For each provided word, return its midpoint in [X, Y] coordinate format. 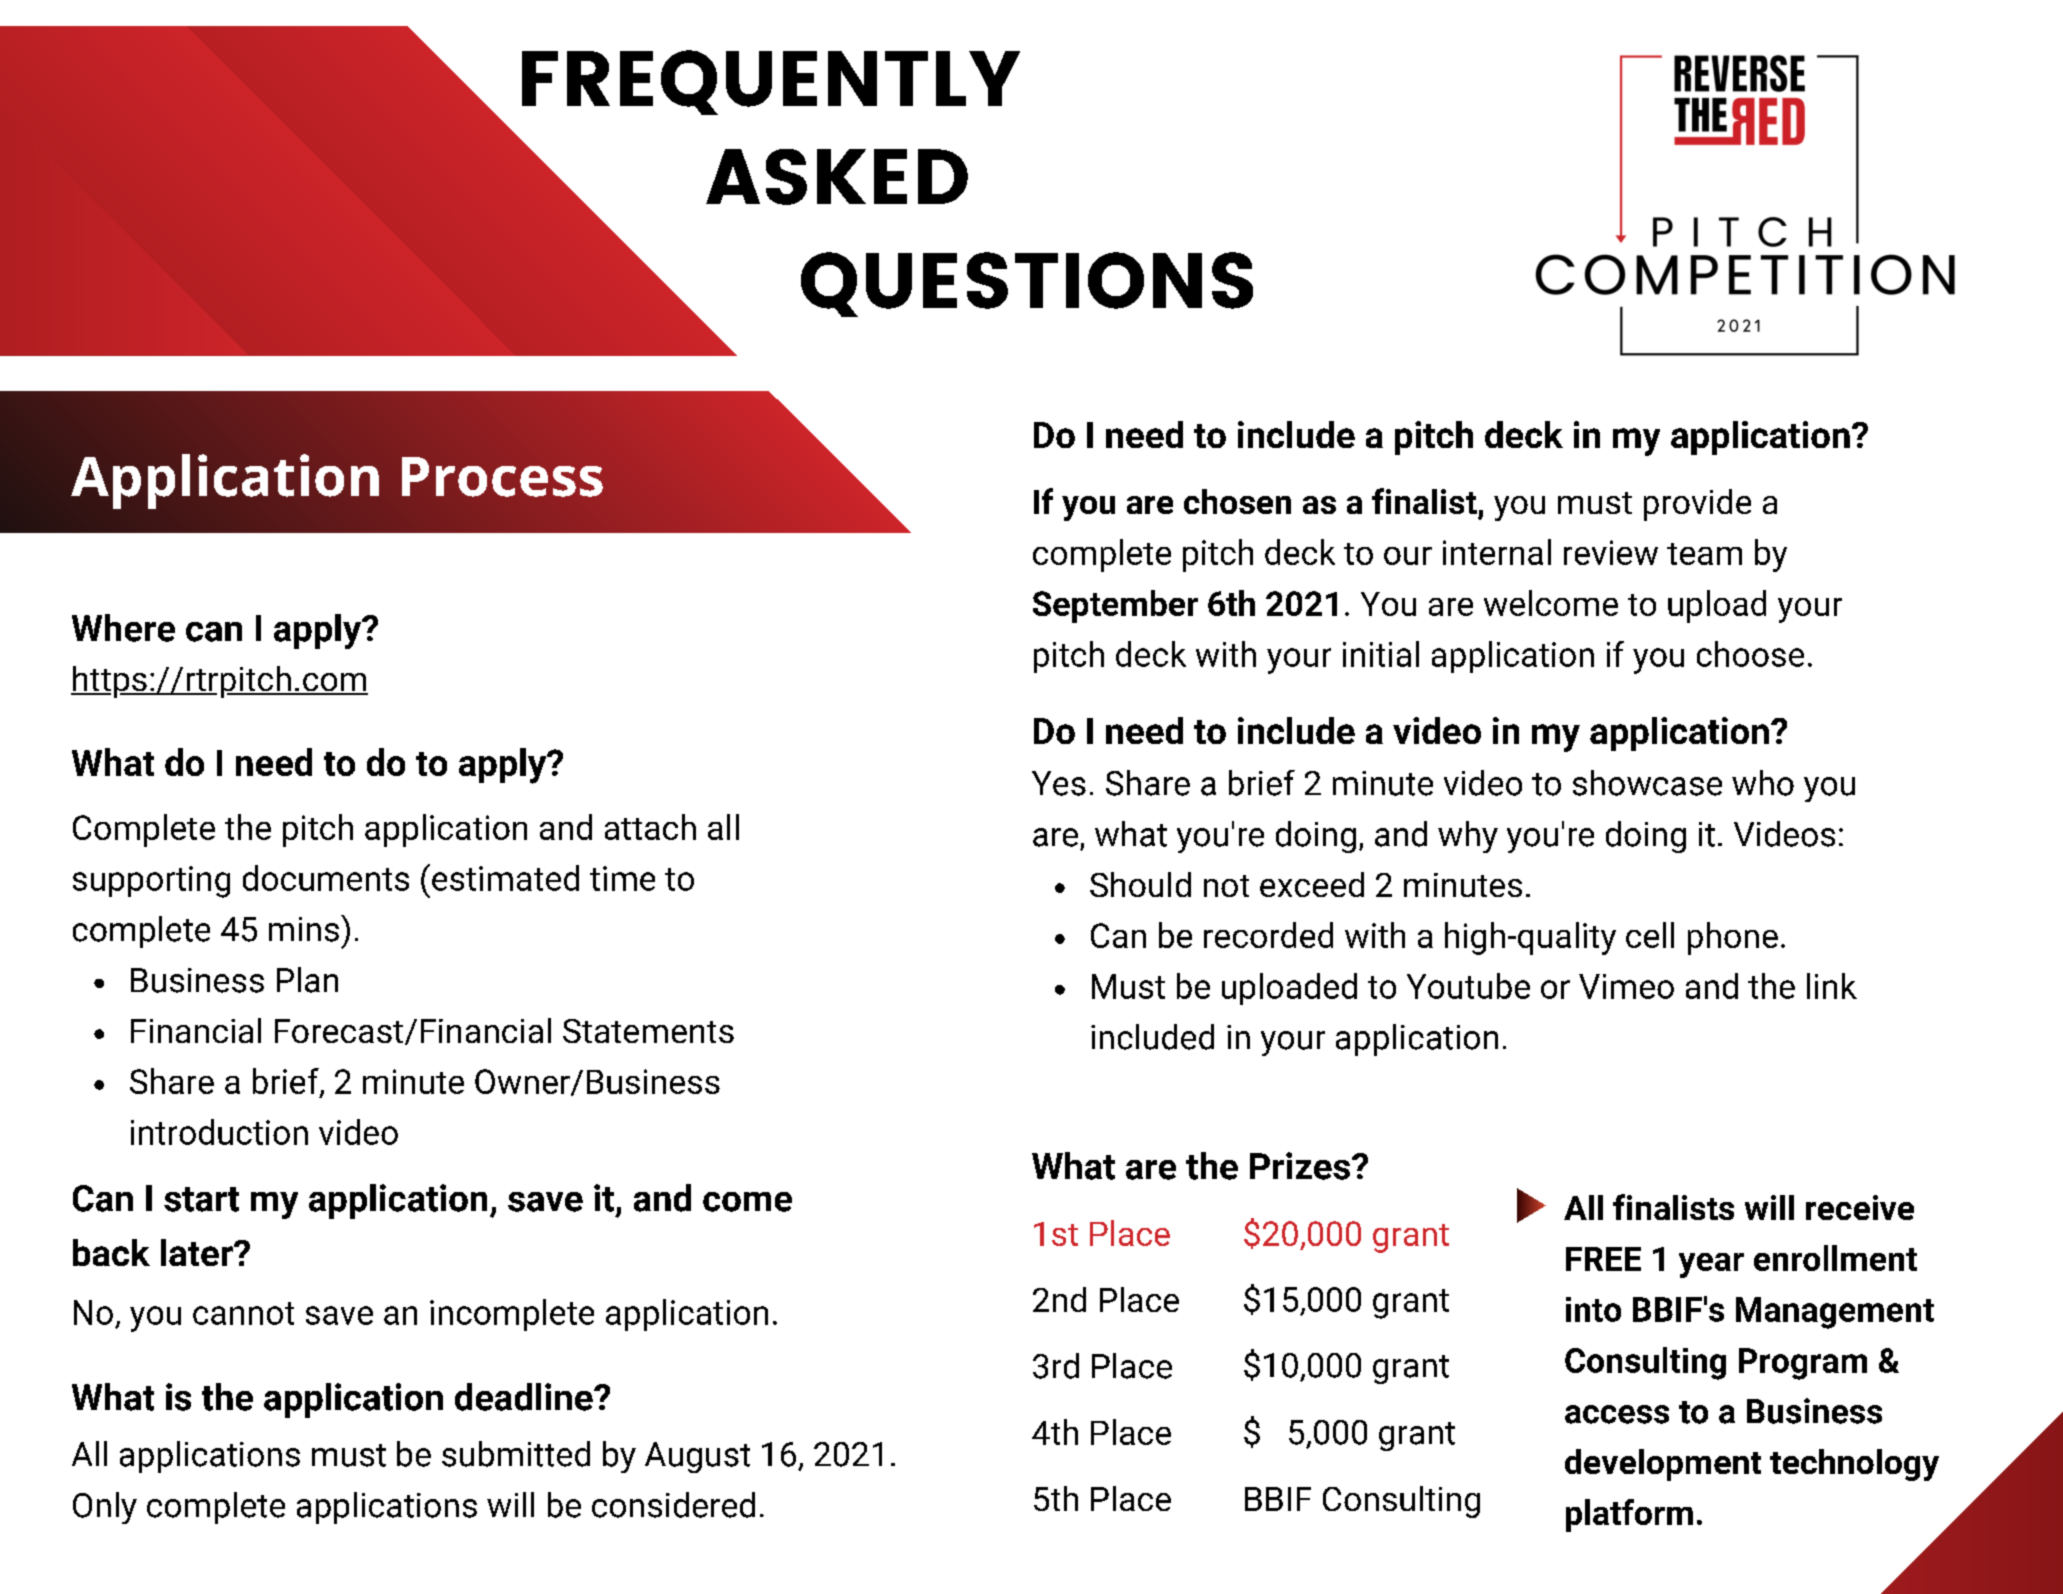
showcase [1647, 783]
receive [1860, 1207]
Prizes [1300, 1166]
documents [326, 878]
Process [502, 477]
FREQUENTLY [771, 82]
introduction [219, 1132]
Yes [1059, 783]
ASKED [837, 177]
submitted [516, 1454]
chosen [1237, 501]
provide [1697, 505]
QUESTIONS [1027, 284]
